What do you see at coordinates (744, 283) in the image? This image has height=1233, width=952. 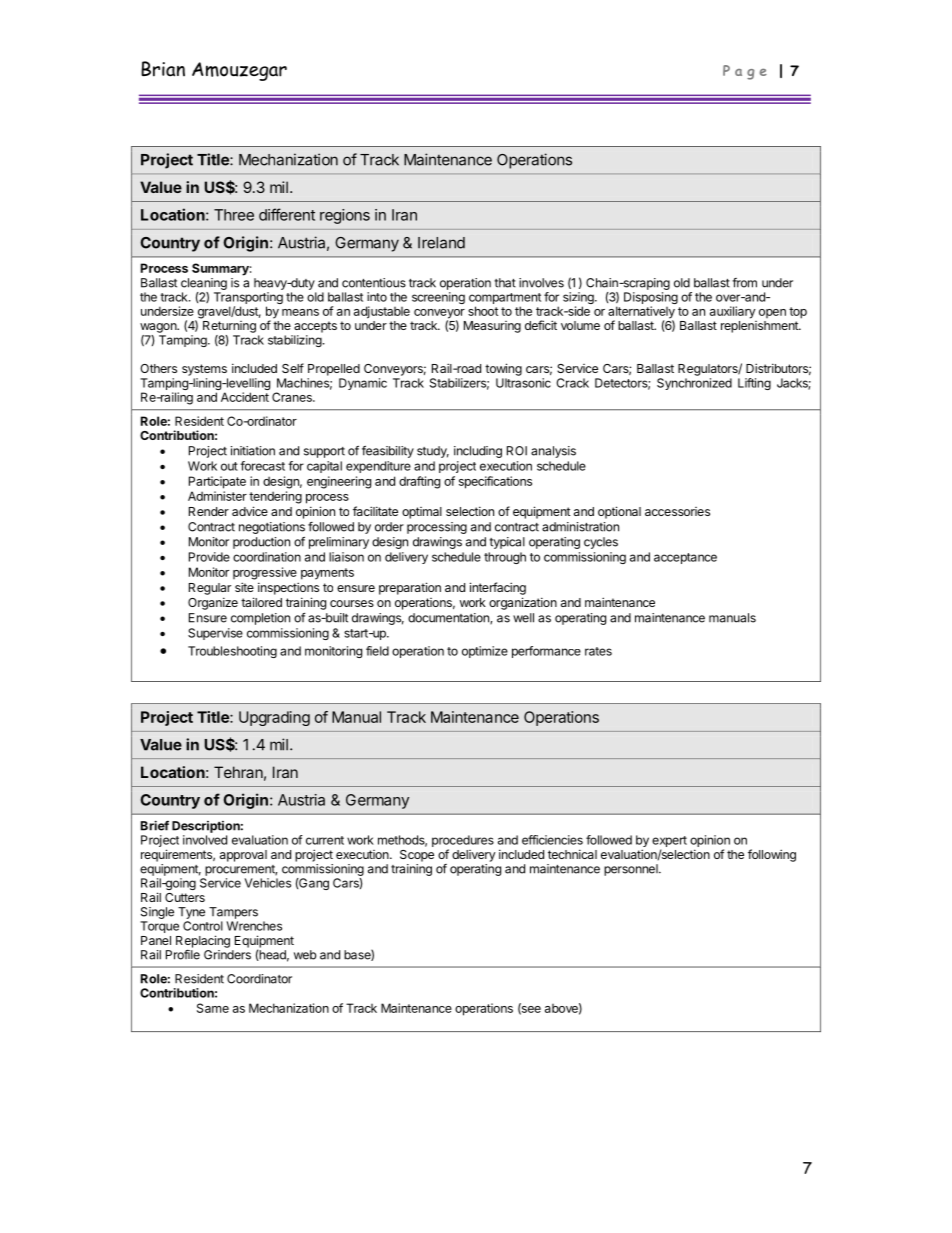 I see `from` at bounding box center [744, 283].
